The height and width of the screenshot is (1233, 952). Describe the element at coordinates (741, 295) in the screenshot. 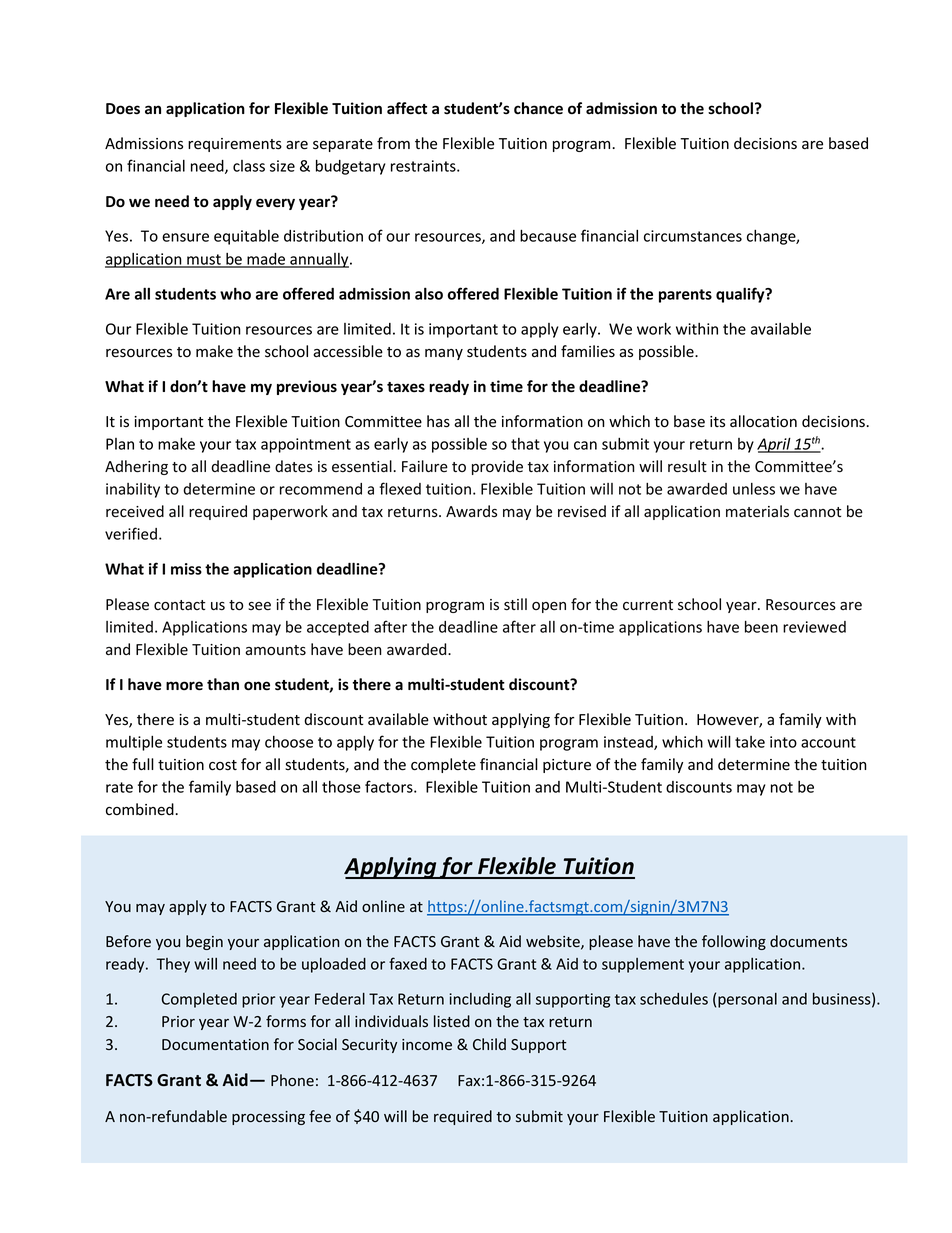

I see `qualify` at that location.
